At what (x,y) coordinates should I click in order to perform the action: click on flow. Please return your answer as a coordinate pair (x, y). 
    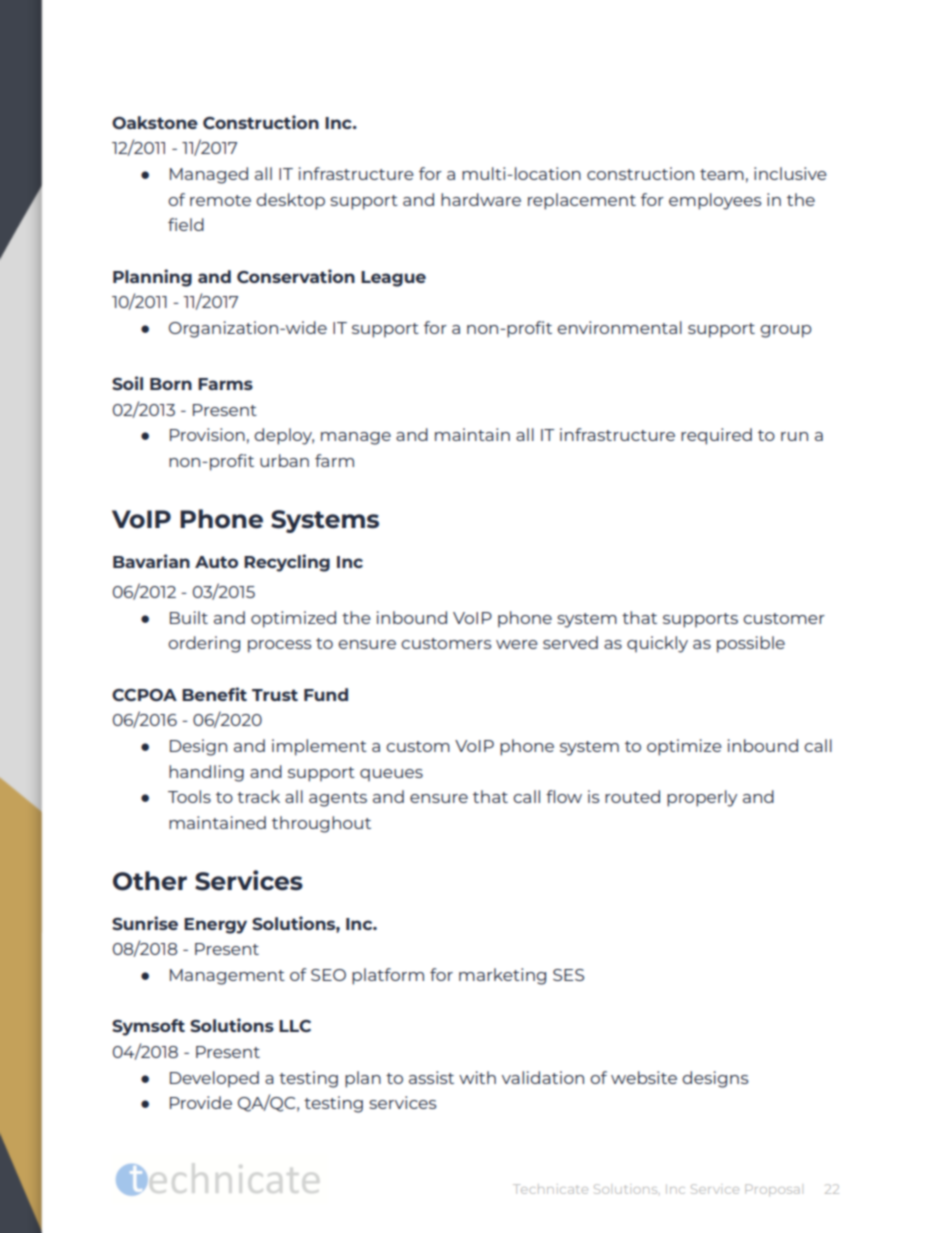
    Looking at the image, I should click on (564, 796).
